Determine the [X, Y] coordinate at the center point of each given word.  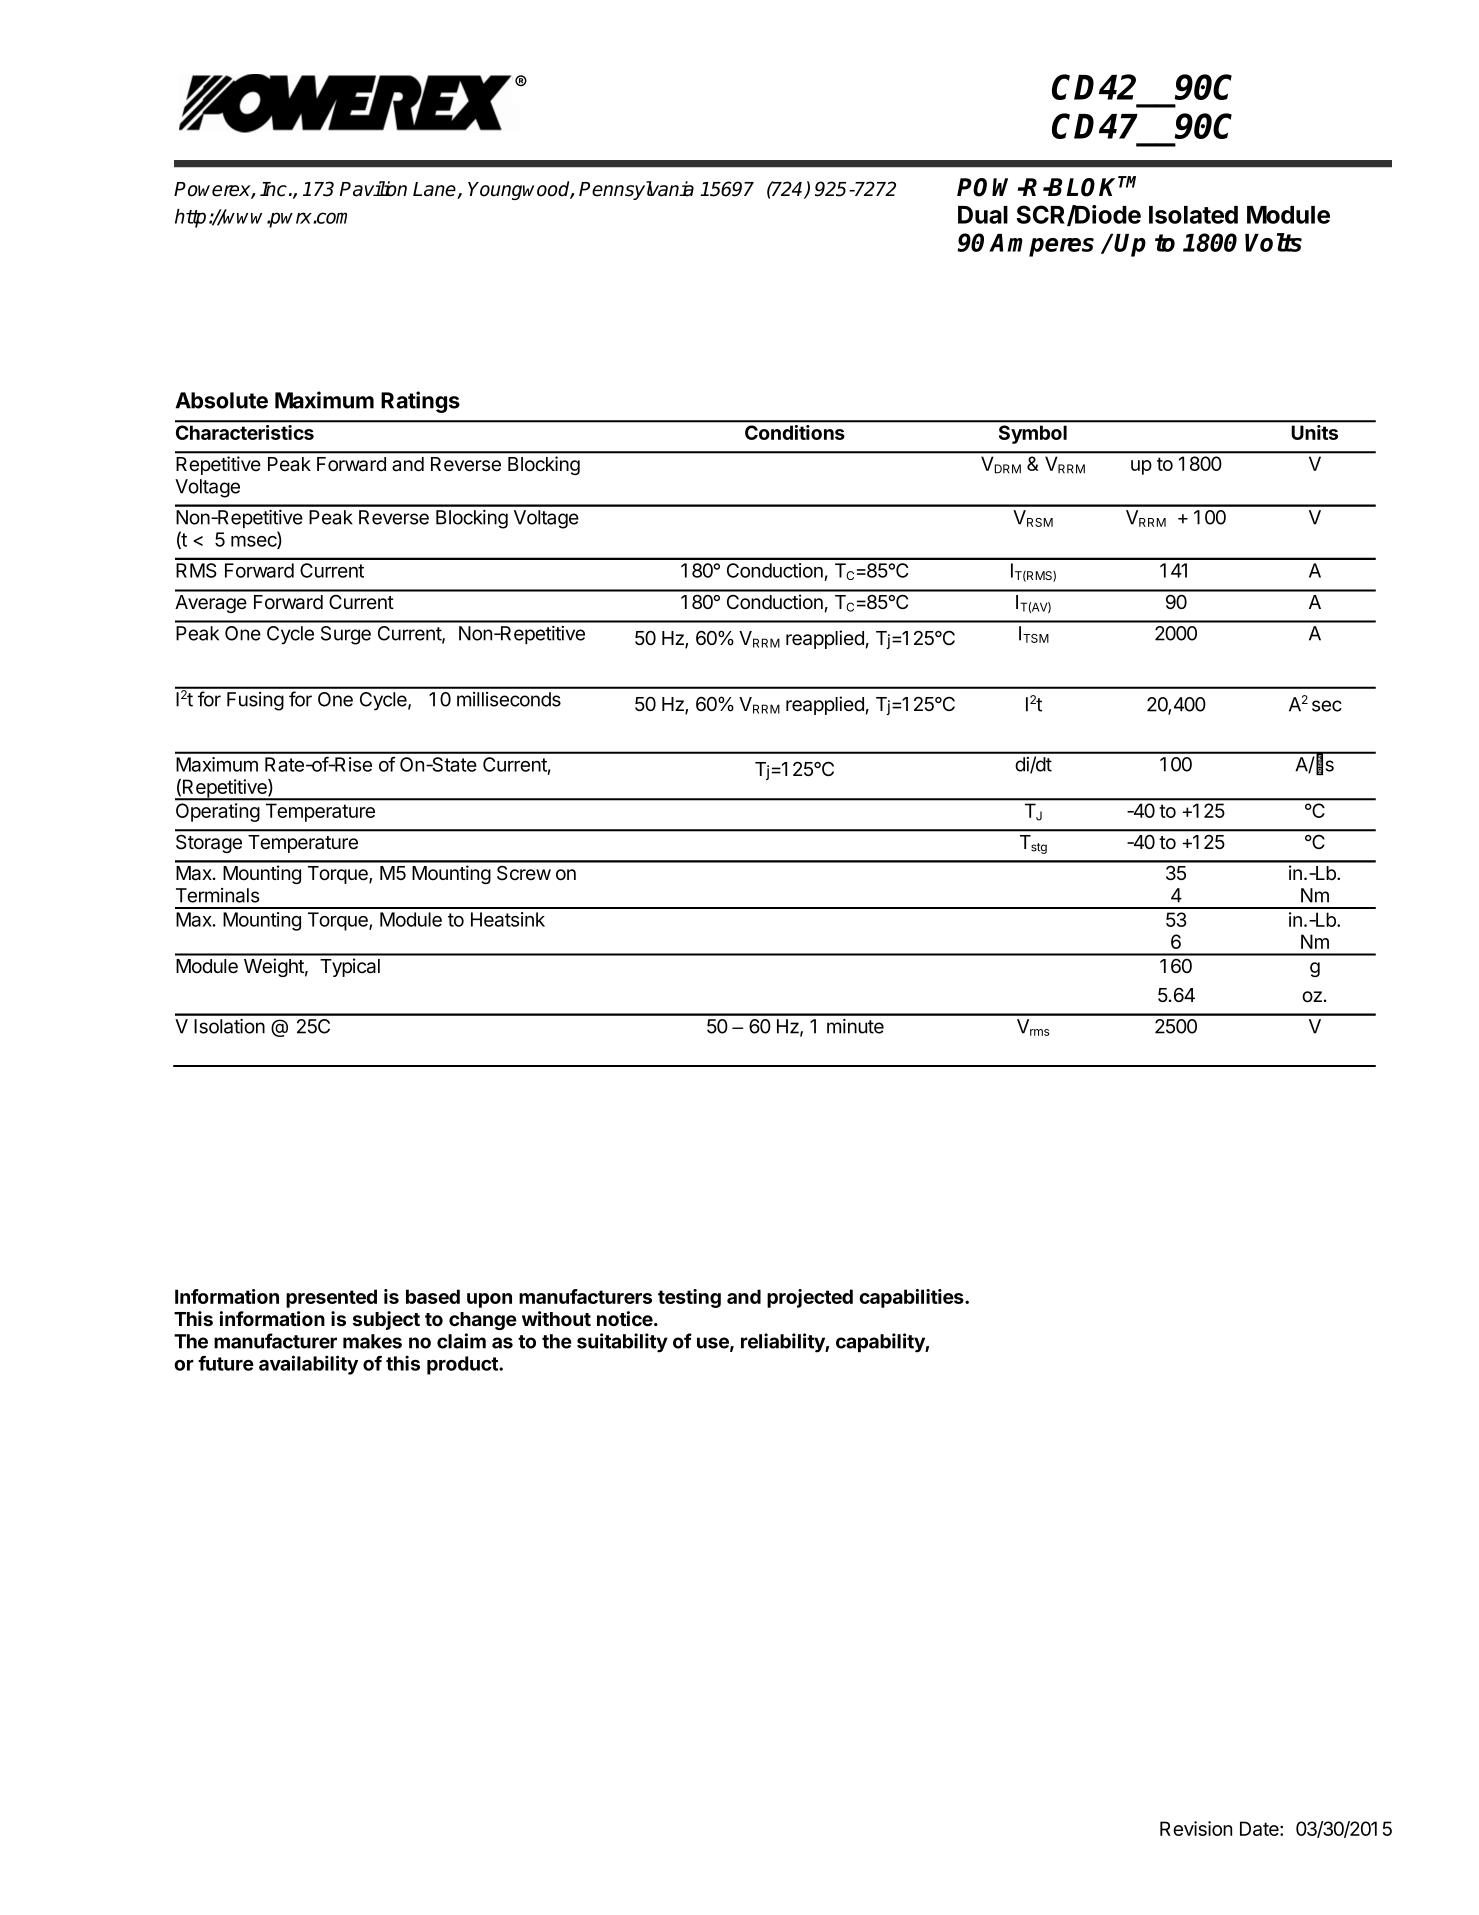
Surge [346, 635]
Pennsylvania [636, 190]
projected [810, 1298]
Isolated [1193, 215]
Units [1315, 432]
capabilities [912, 1298]
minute [855, 1026]
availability [308, 1365]
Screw [524, 873]
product [463, 1365]
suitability [622, 1343]
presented [331, 1298]
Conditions [795, 432]
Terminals [217, 895]
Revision [1196, 1828]
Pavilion [373, 189]
